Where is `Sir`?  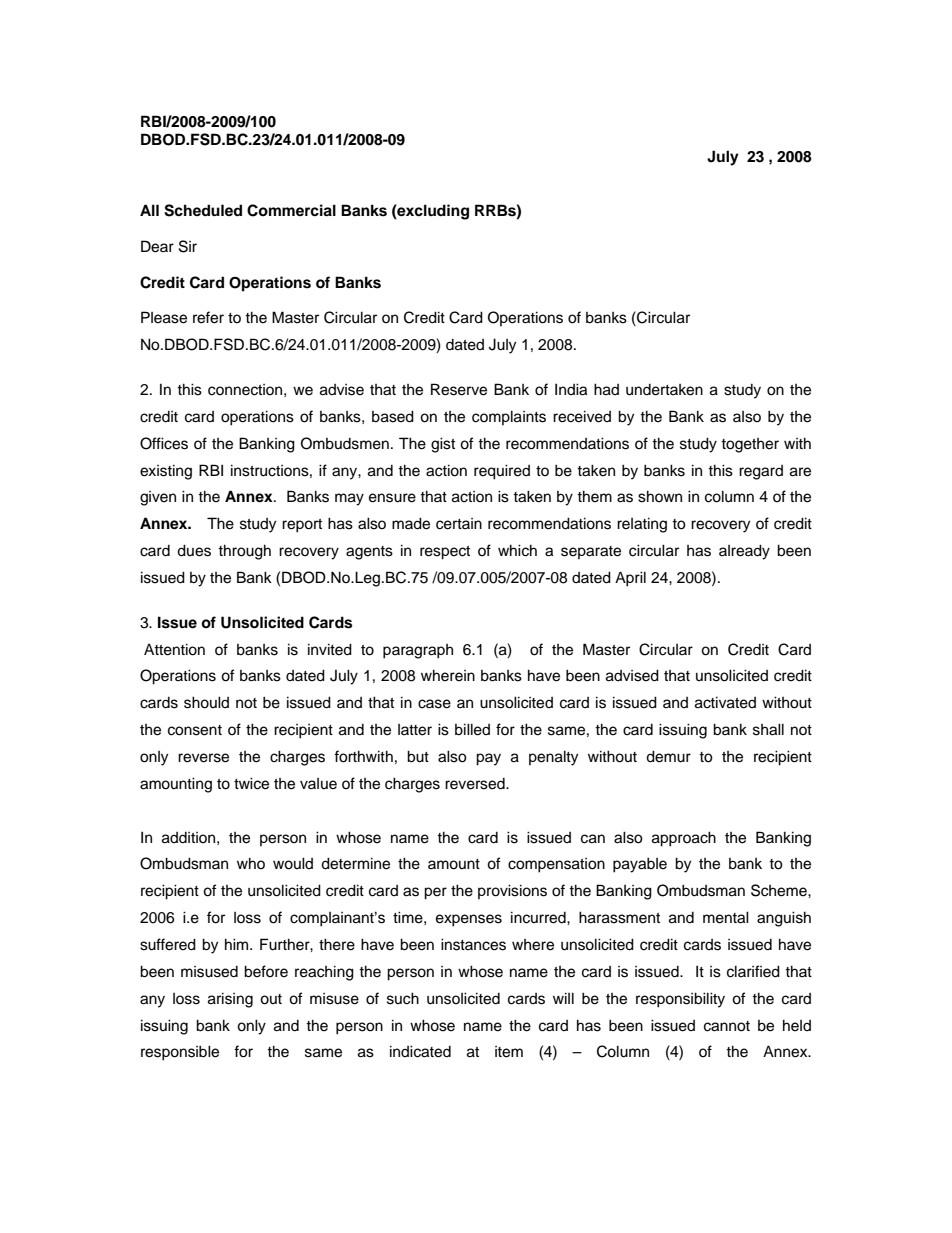 Sir is located at coordinates (188, 246).
